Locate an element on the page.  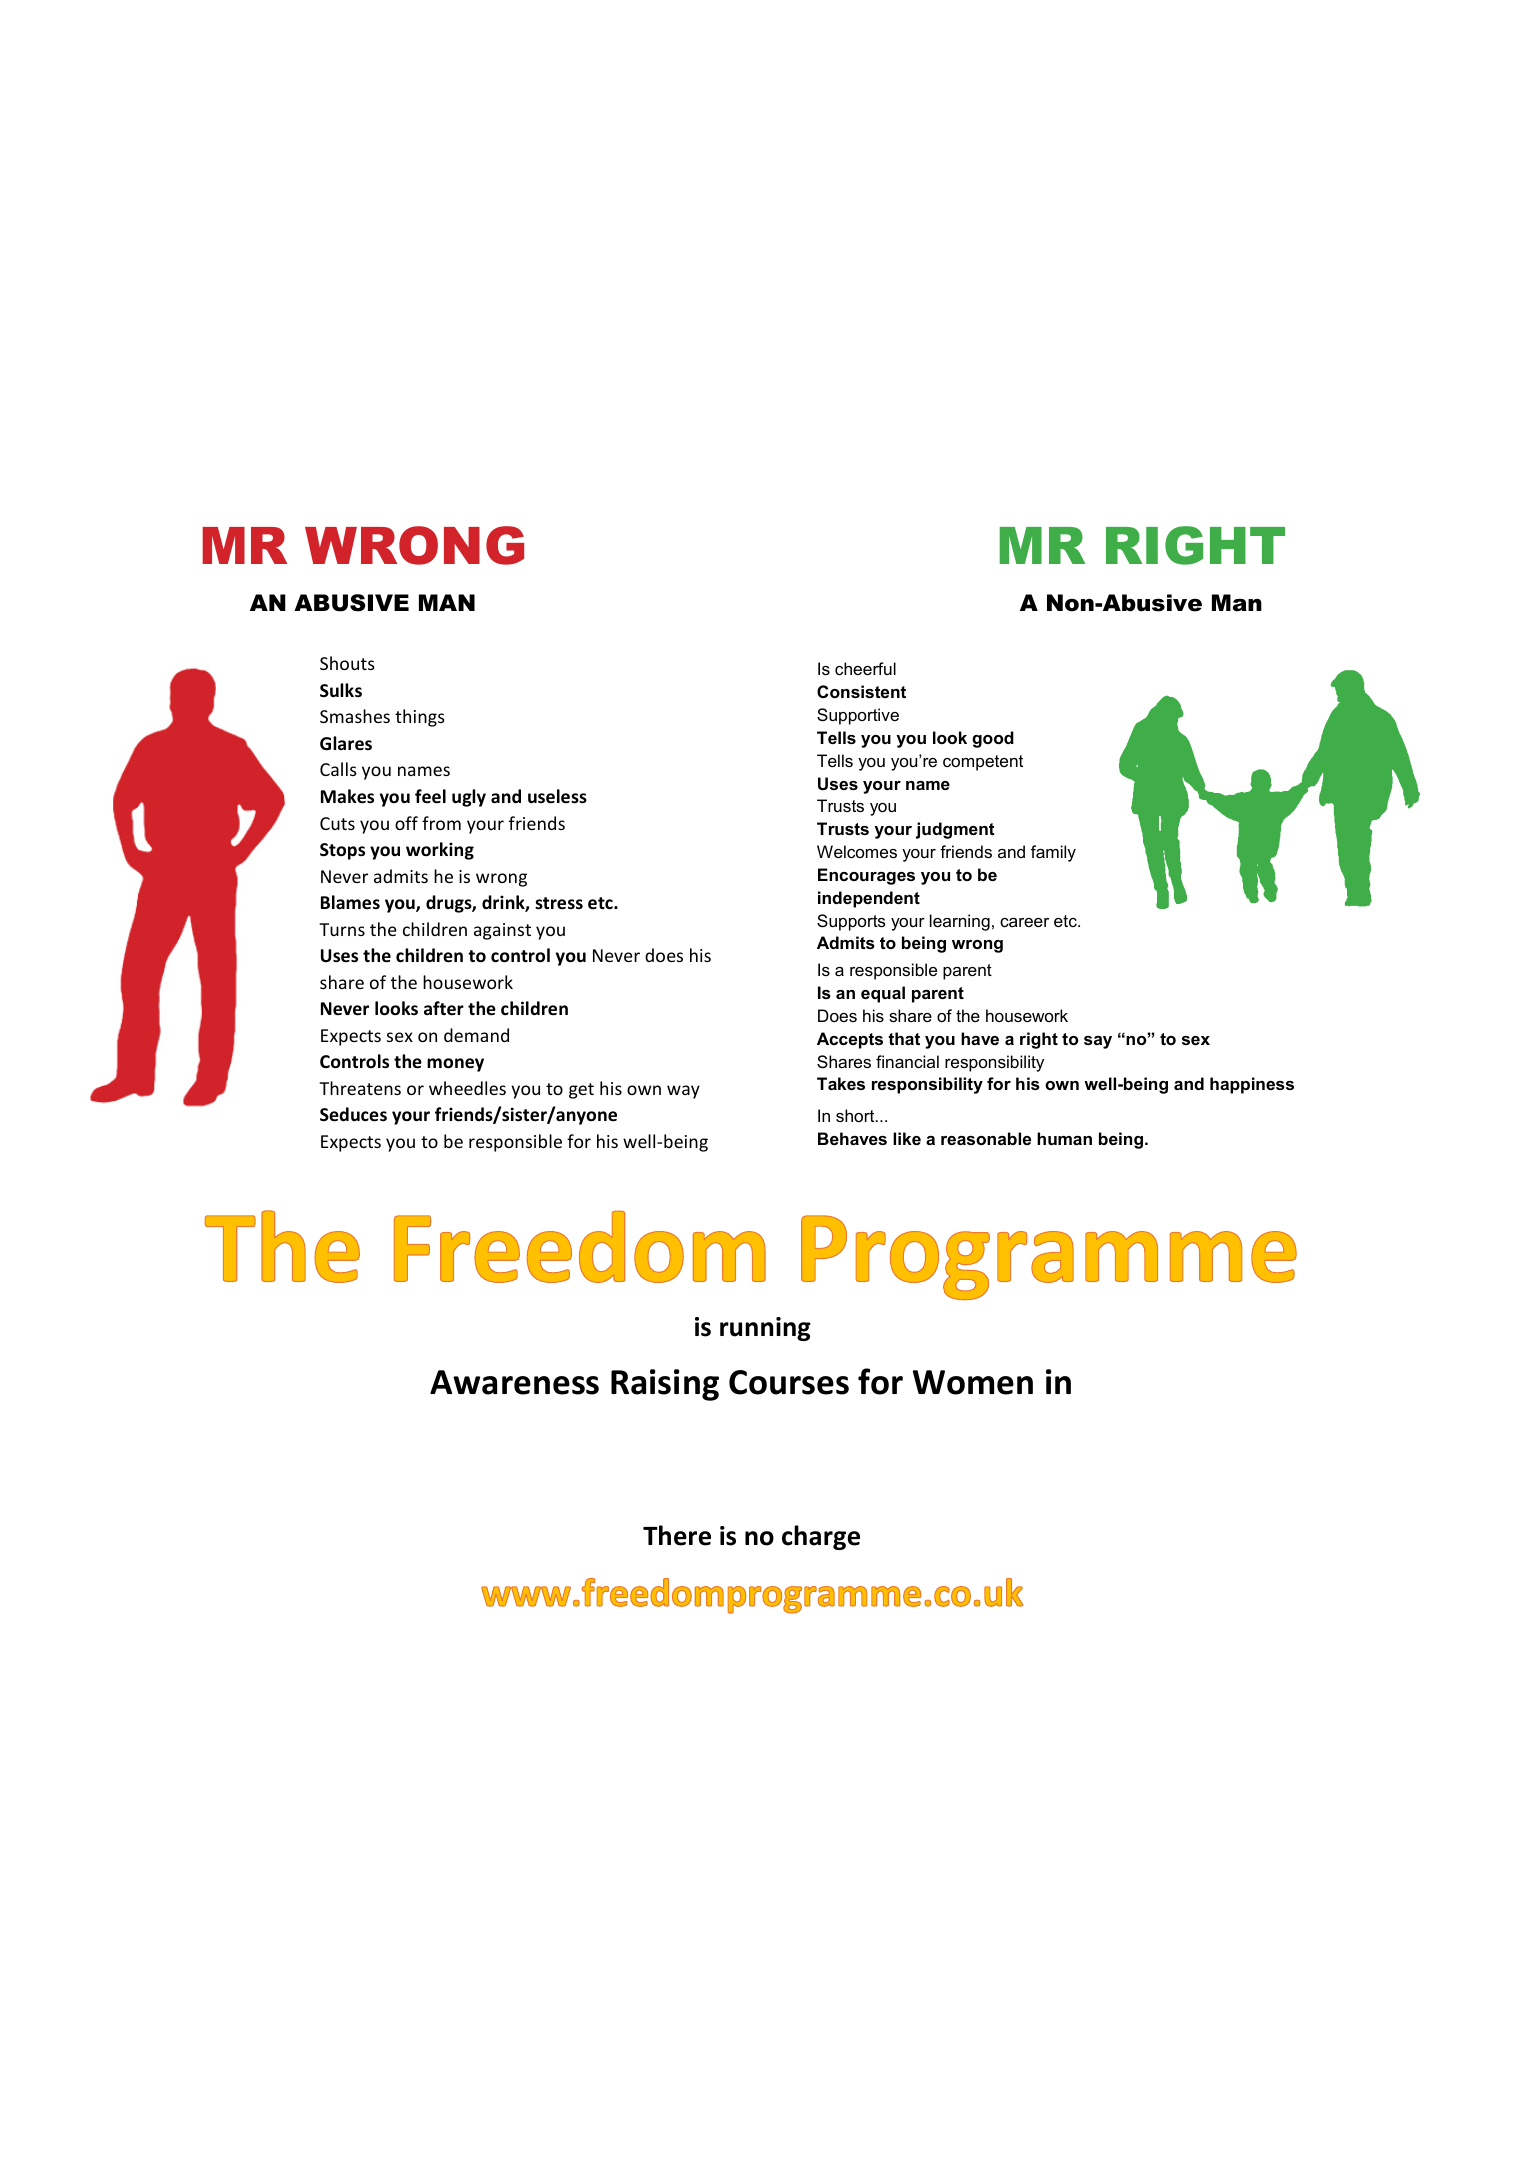
money is located at coordinates (455, 1065).
